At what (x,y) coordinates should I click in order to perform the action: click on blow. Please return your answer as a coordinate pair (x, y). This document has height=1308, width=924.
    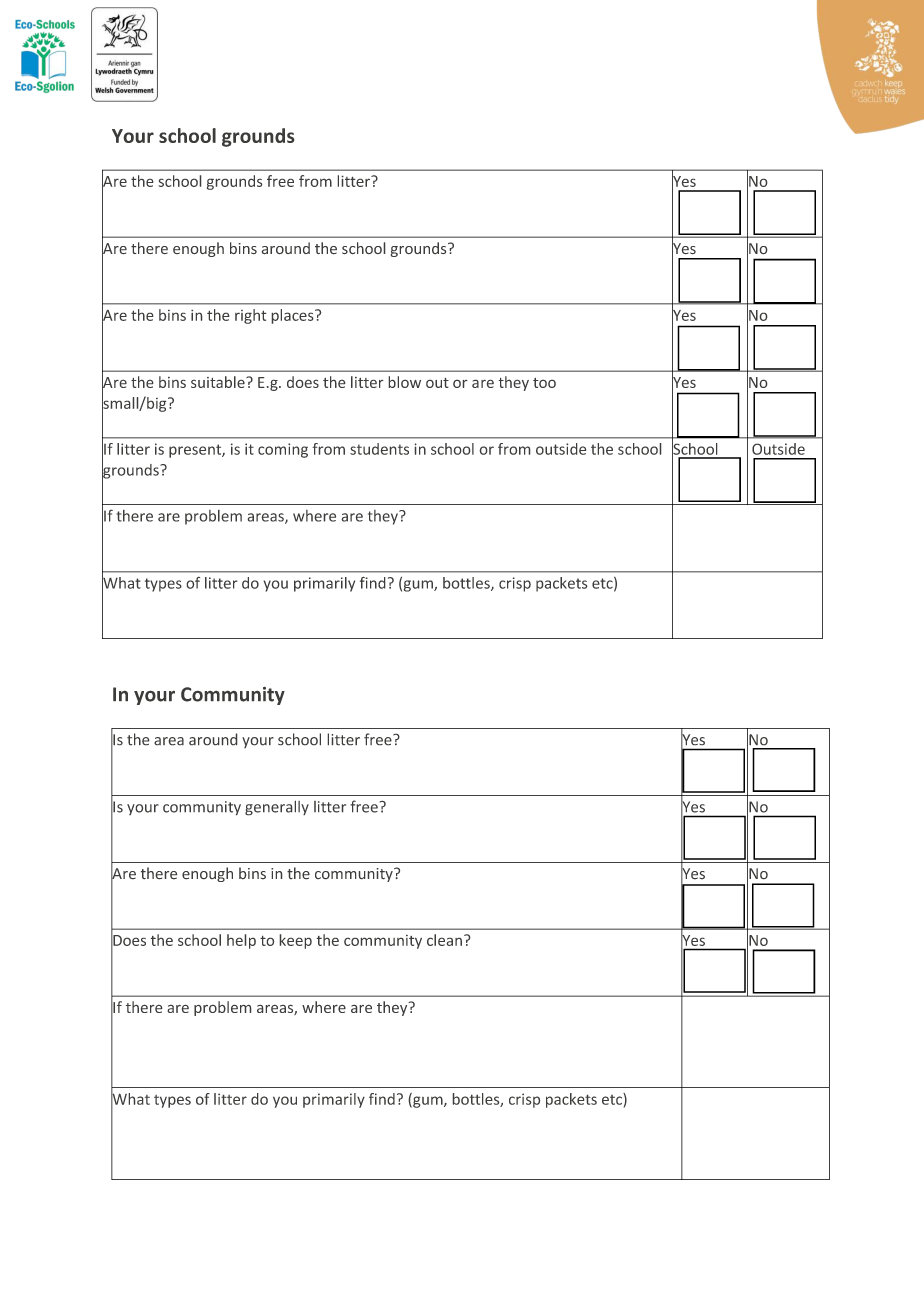
    Looking at the image, I should click on (404, 382).
